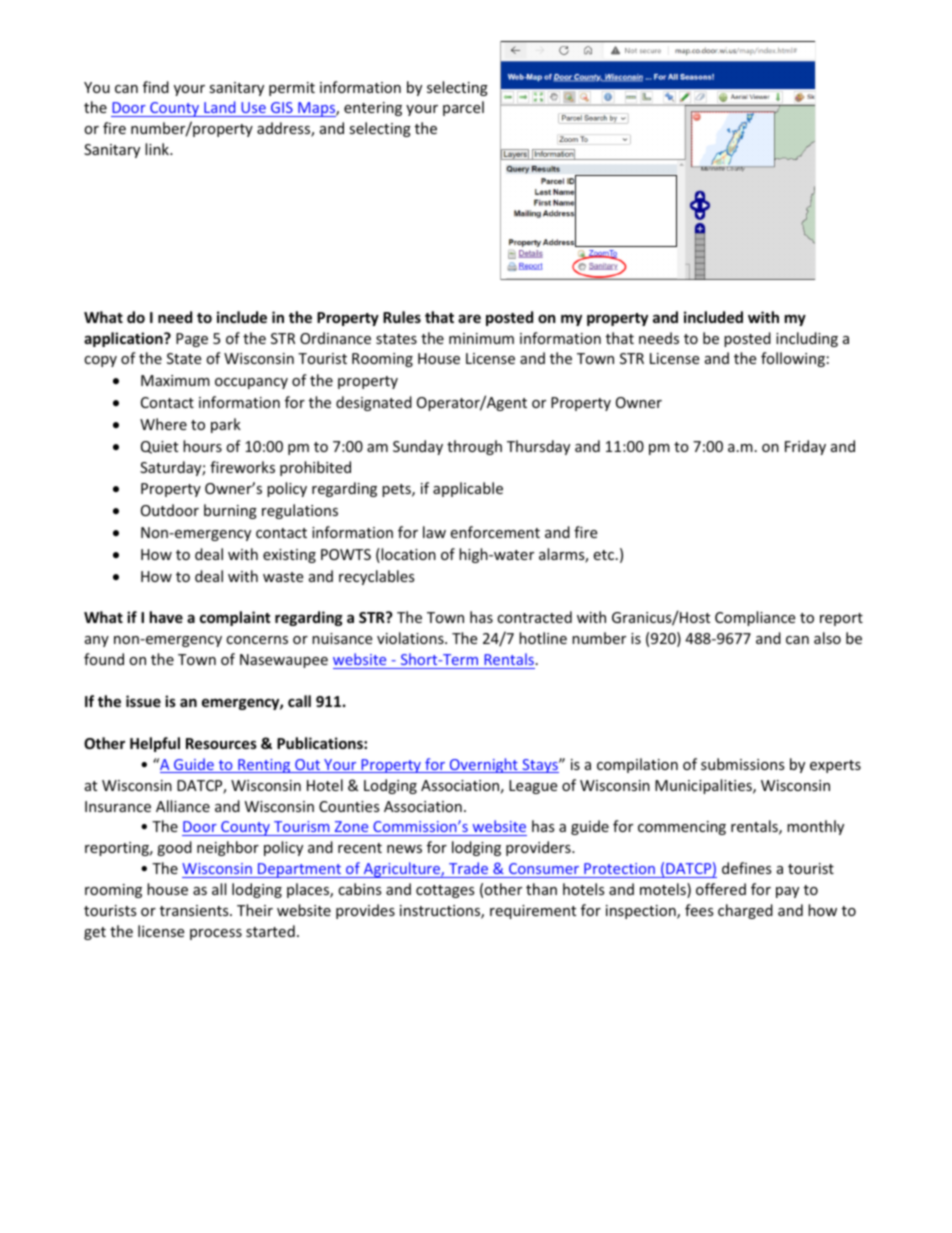 This screenshot has height=1233, width=952. I want to click on parcel, so click(463, 108).
